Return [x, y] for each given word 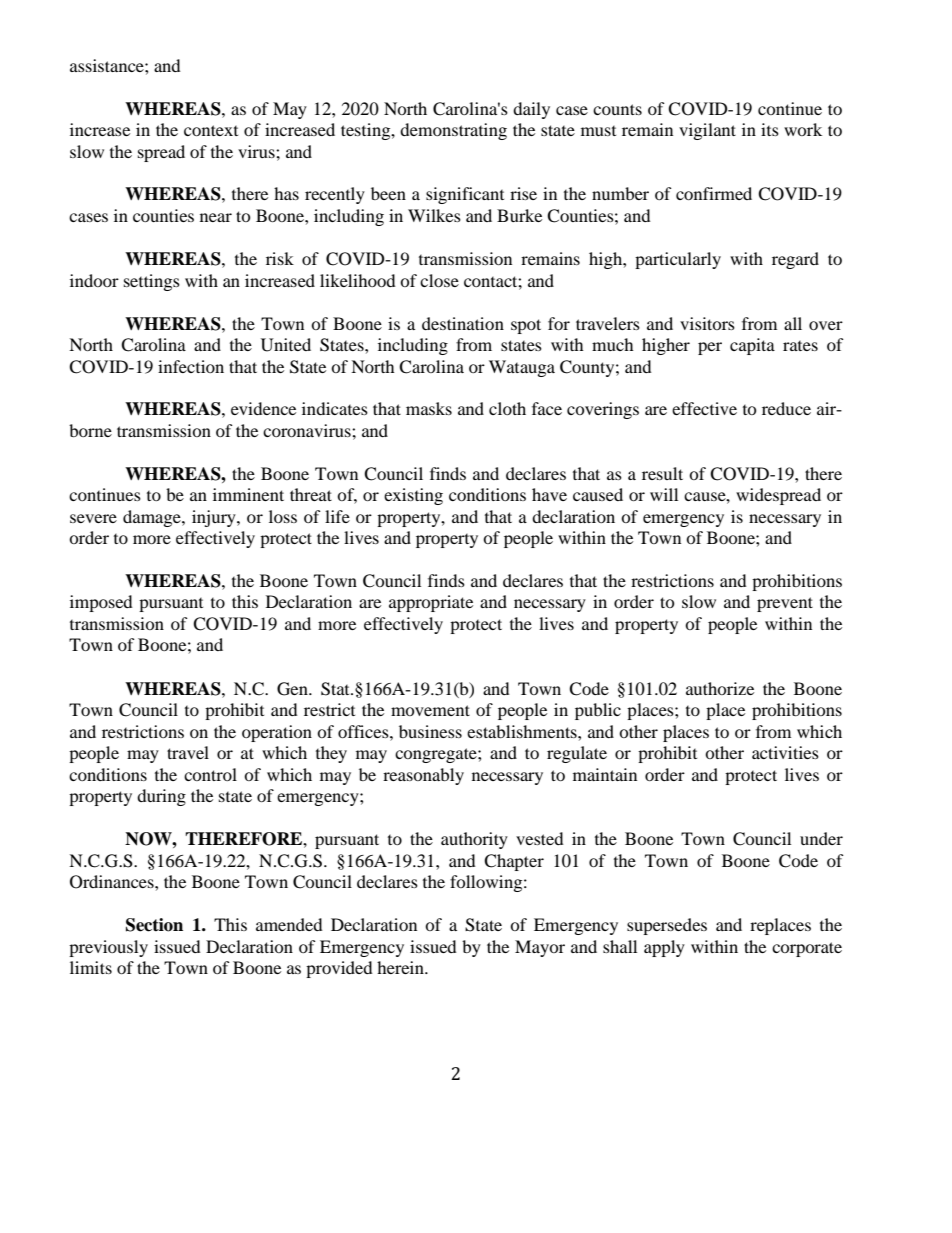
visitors [707, 323]
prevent [785, 604]
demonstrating [453, 131]
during [161, 797]
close [439, 280]
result [662, 473]
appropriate [431, 603]
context [211, 130]
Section [154, 925]
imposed [101, 603]
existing [413, 496]
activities [785, 752]
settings [152, 282]
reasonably [423, 776]
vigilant [707, 131]
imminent [248, 494]
